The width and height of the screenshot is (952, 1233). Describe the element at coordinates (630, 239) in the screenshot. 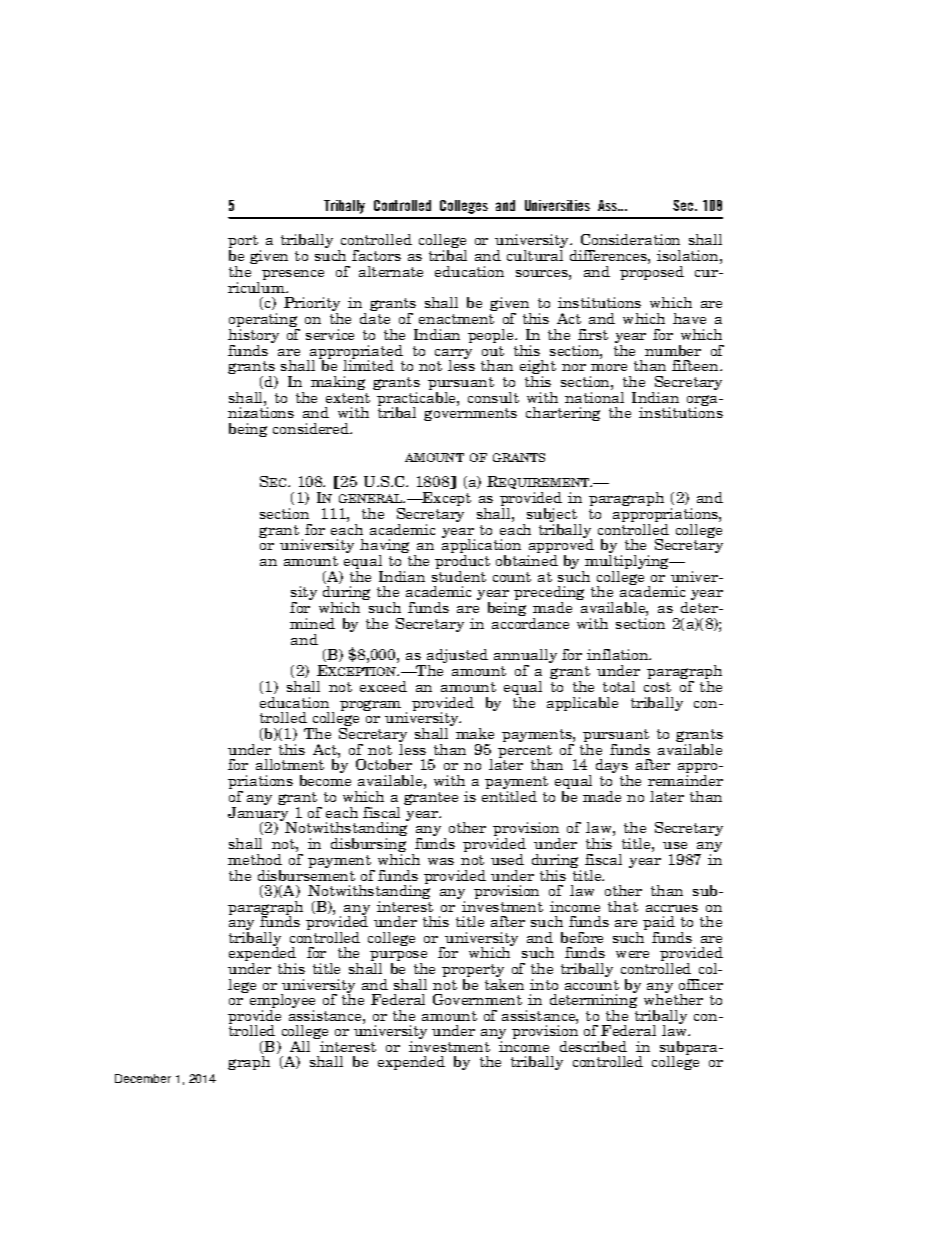

I see `Consideration` at that location.
